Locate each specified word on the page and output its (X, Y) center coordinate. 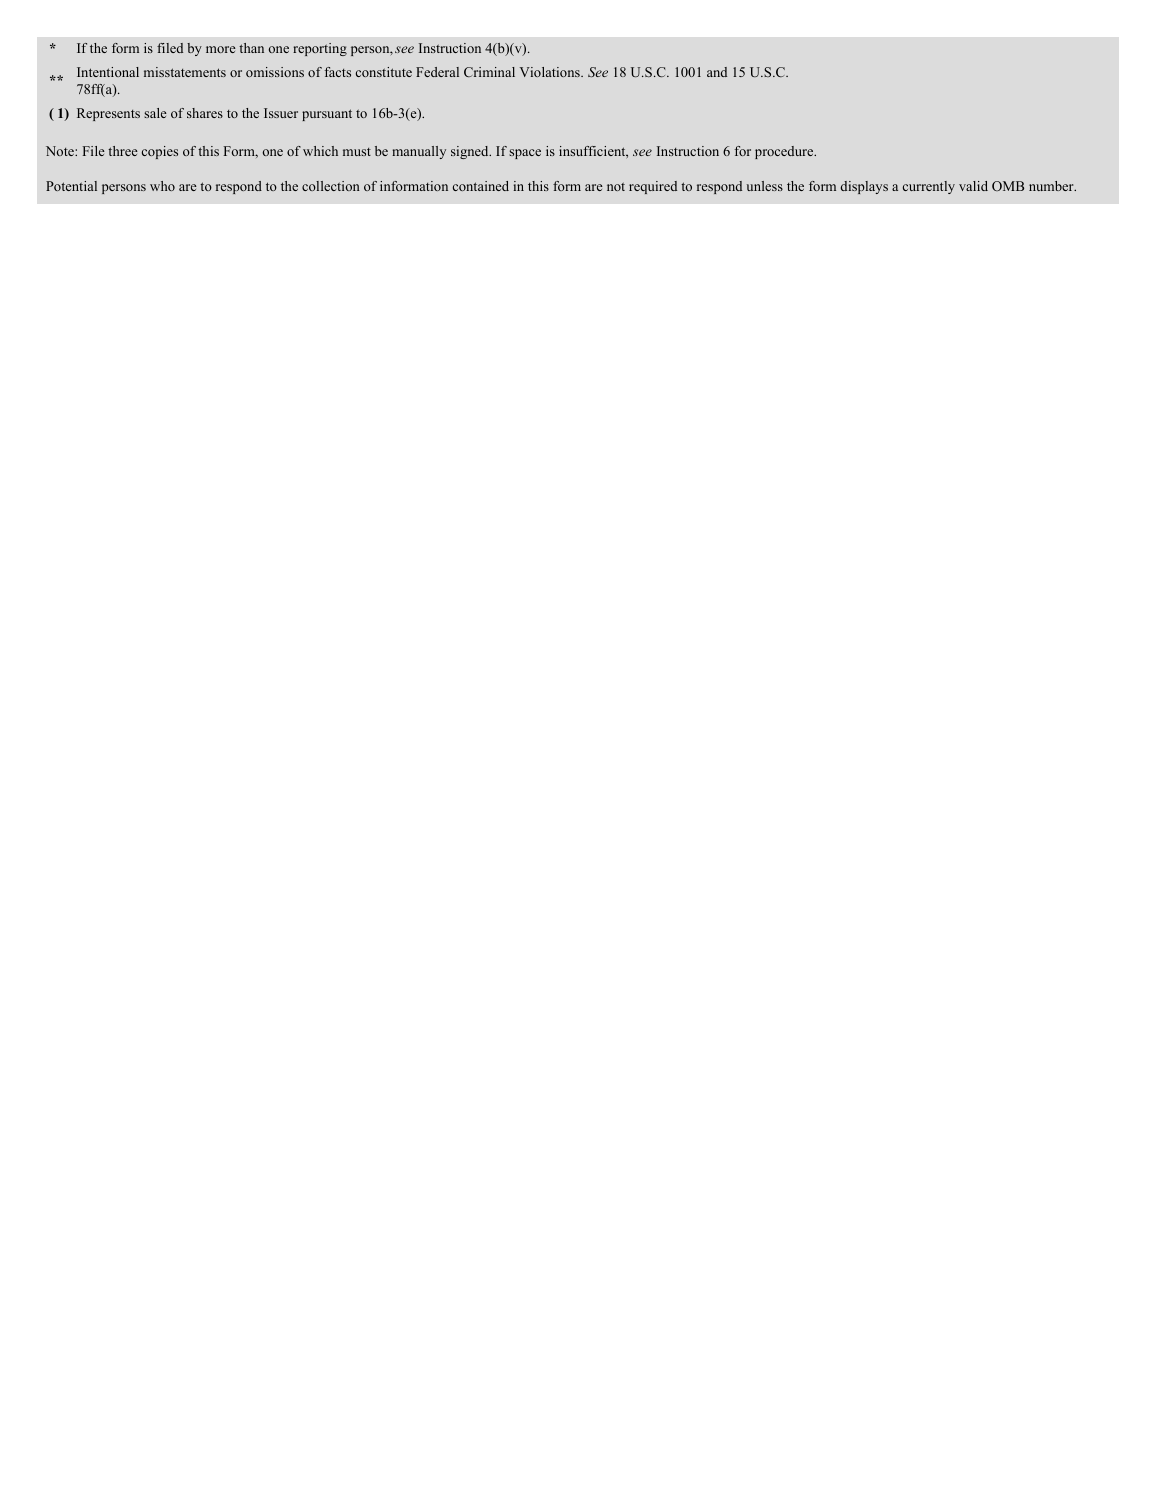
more (221, 49)
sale (155, 113)
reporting (320, 49)
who (162, 186)
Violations (551, 72)
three (123, 151)
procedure (785, 152)
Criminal (489, 72)
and (717, 72)
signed (471, 152)
